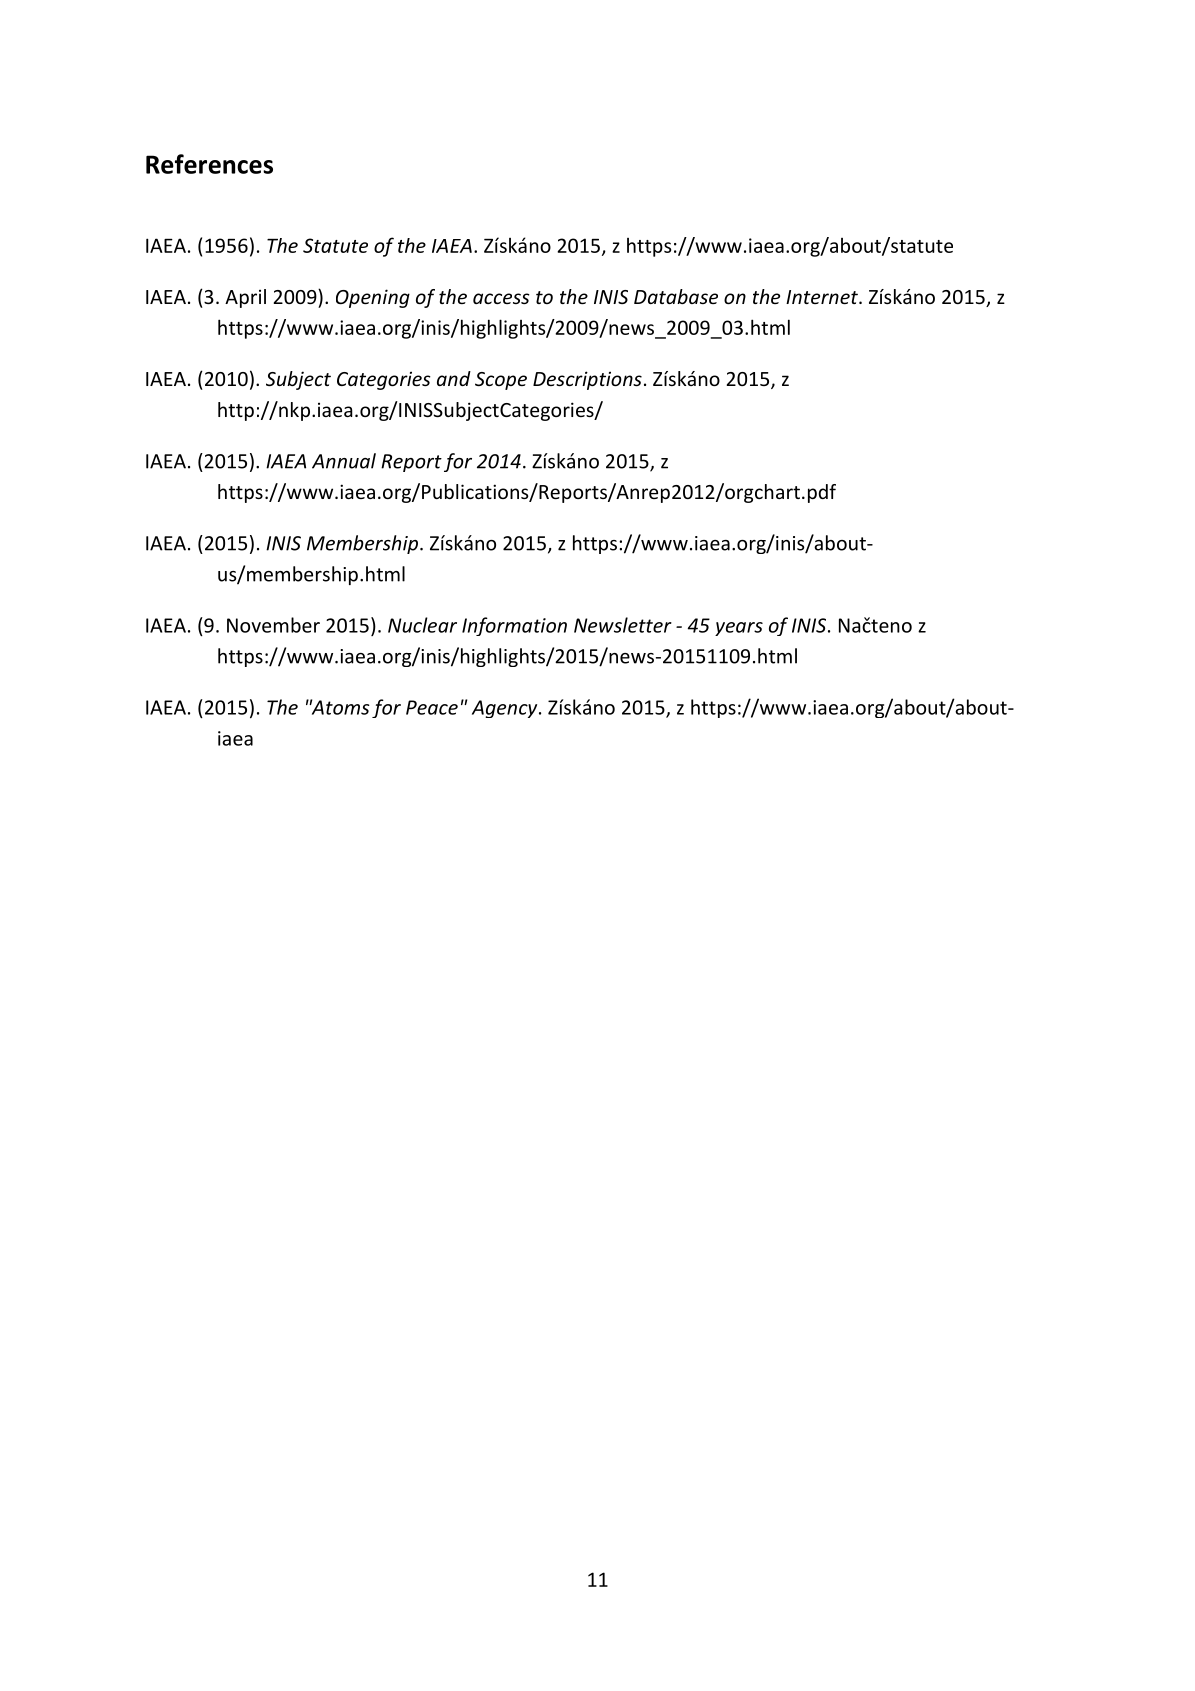  I want to click on References, so click(209, 164).
